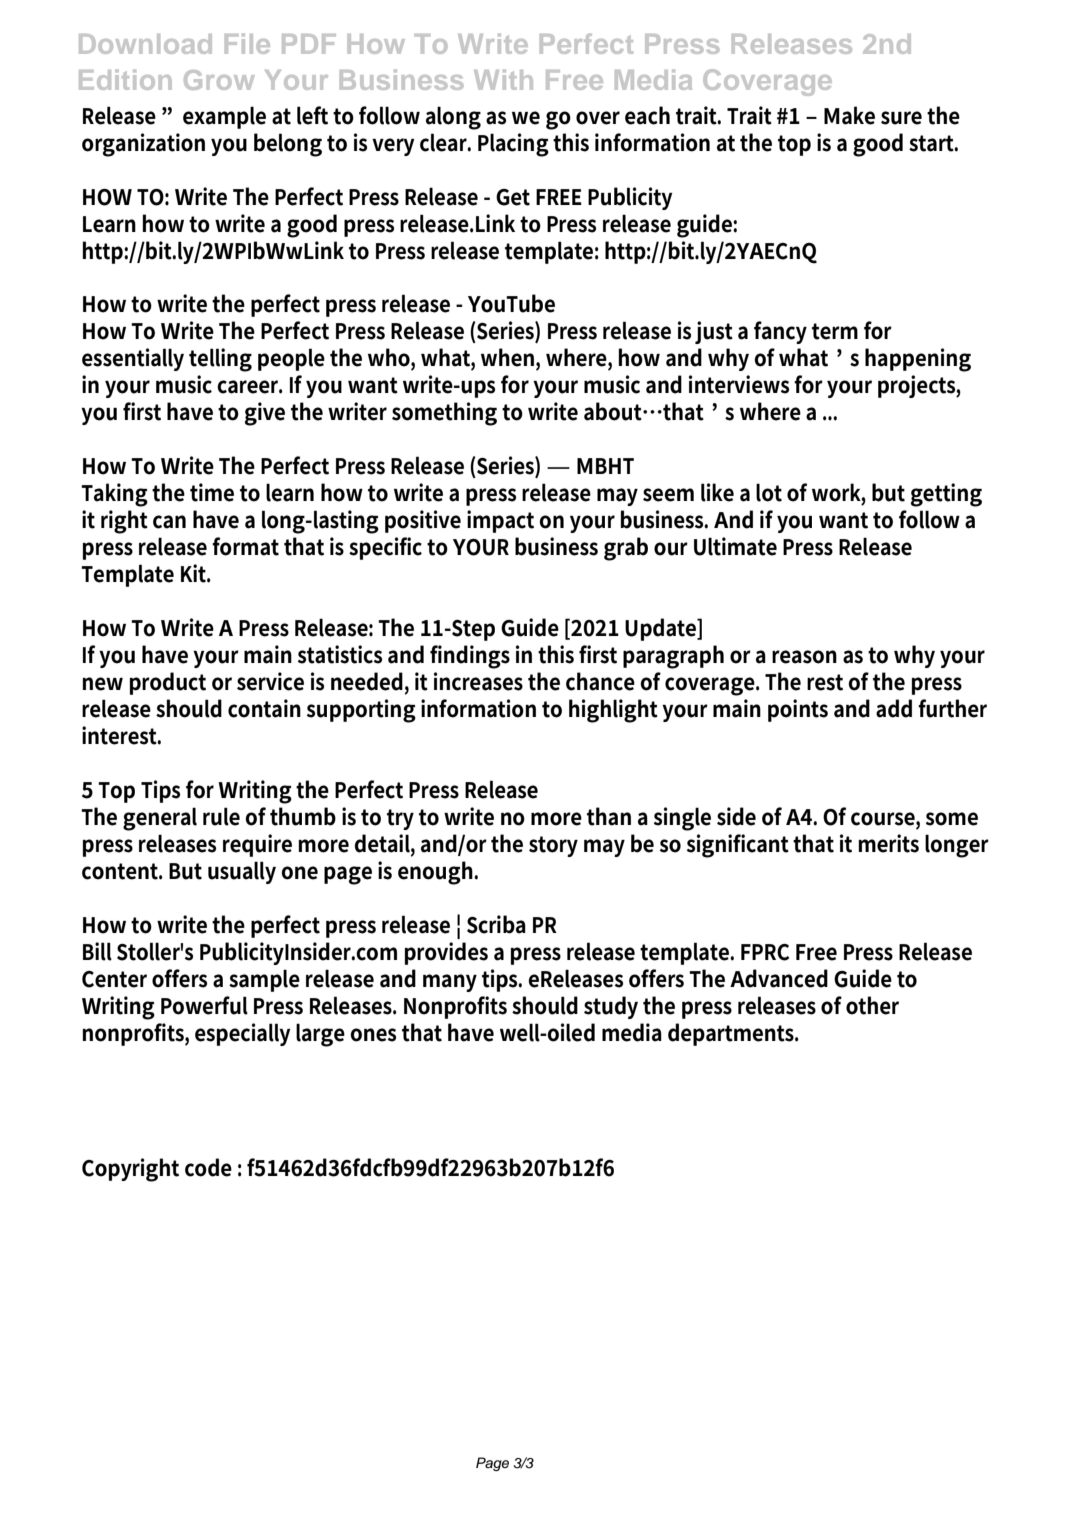 The height and width of the screenshot is (1514, 1071). What do you see at coordinates (804, 657) in the screenshot?
I see `reason` at bounding box center [804, 657].
